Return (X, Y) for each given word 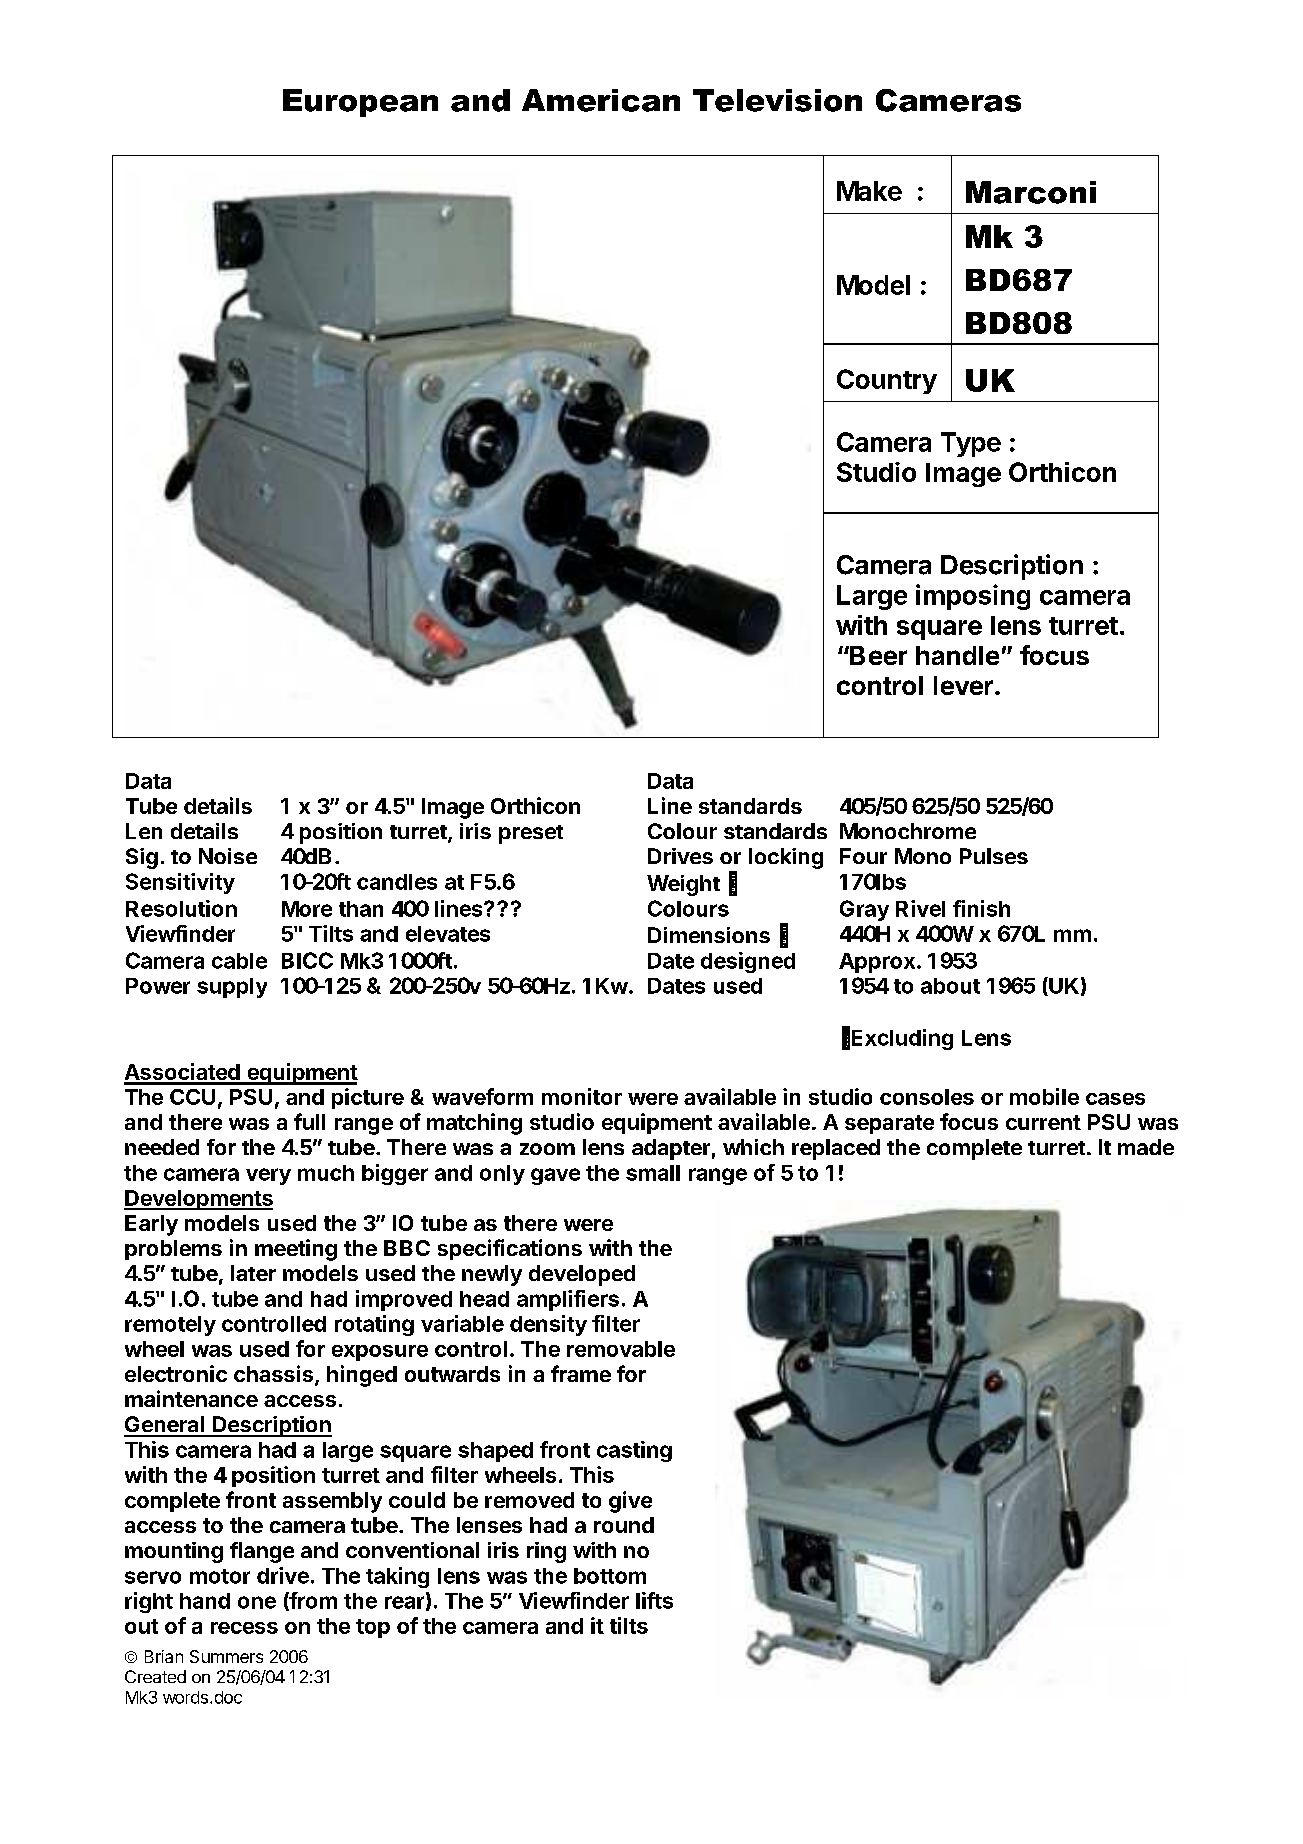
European (360, 103)
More (307, 909)
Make (869, 191)
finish (981, 908)
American (601, 100)
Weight (683, 885)
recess (244, 1628)
